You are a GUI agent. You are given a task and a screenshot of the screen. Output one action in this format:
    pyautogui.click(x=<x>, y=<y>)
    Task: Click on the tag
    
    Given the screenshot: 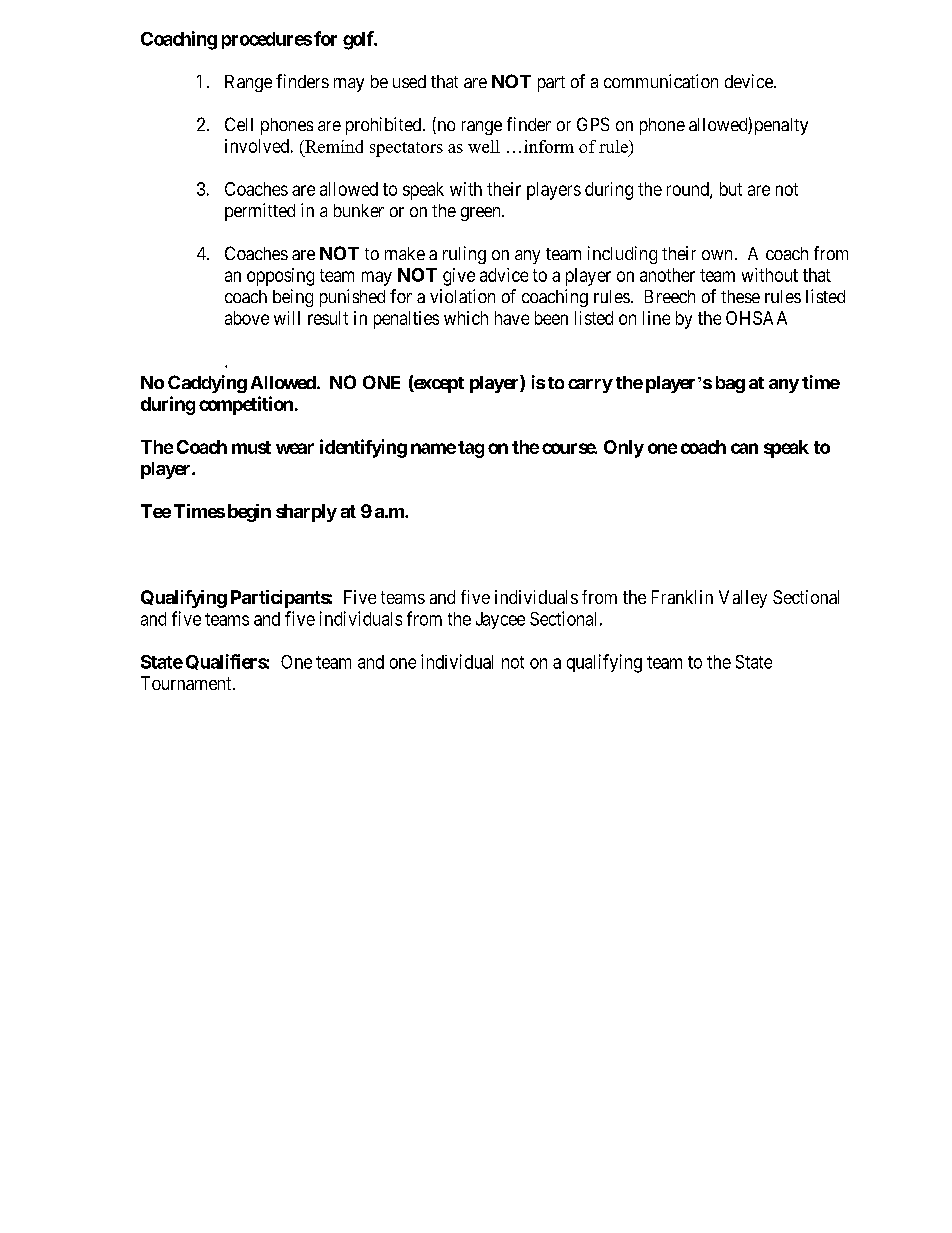 What is the action you would take?
    pyautogui.click(x=471, y=449)
